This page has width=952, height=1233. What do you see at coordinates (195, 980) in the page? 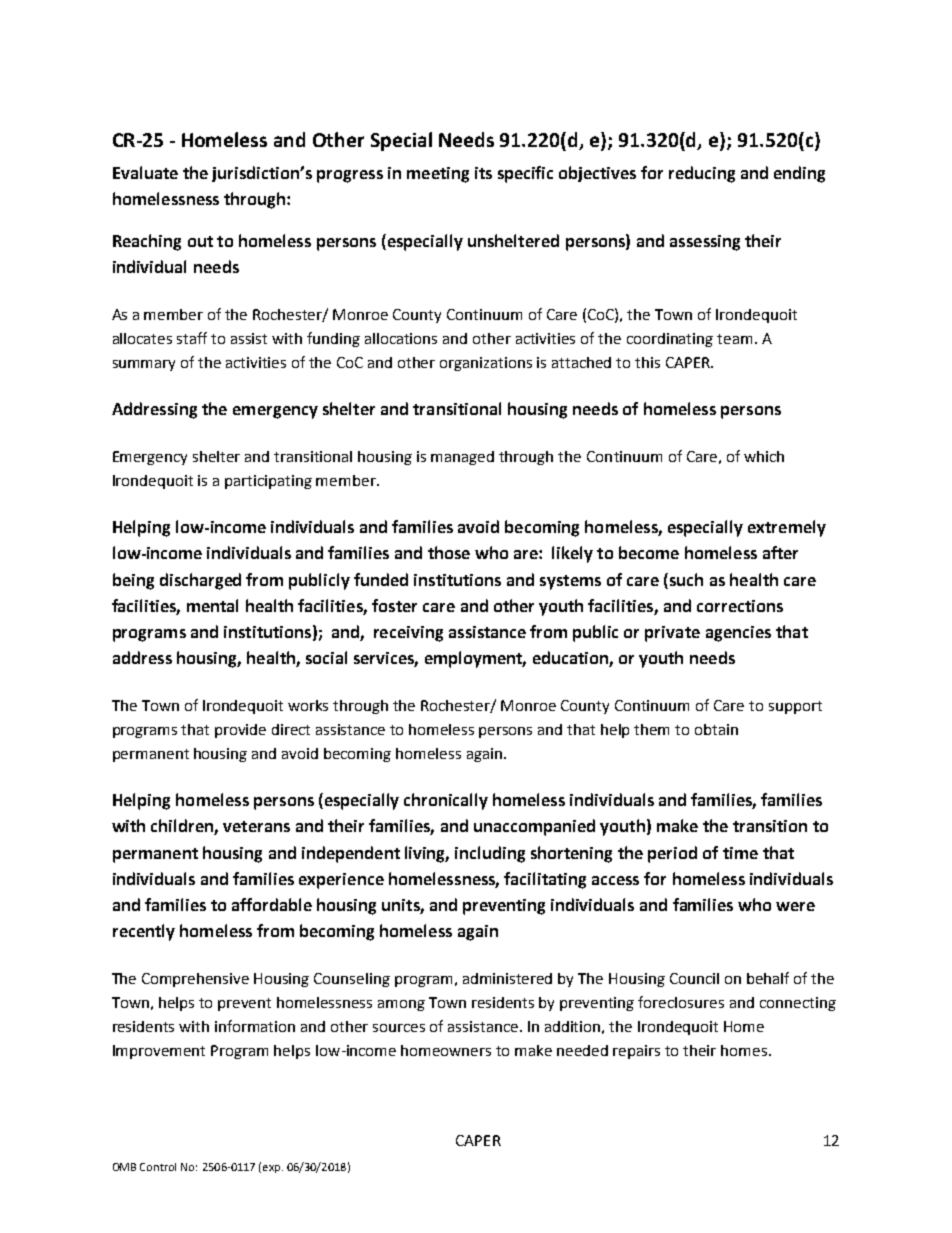
I see `Comprehensive` at bounding box center [195, 980].
